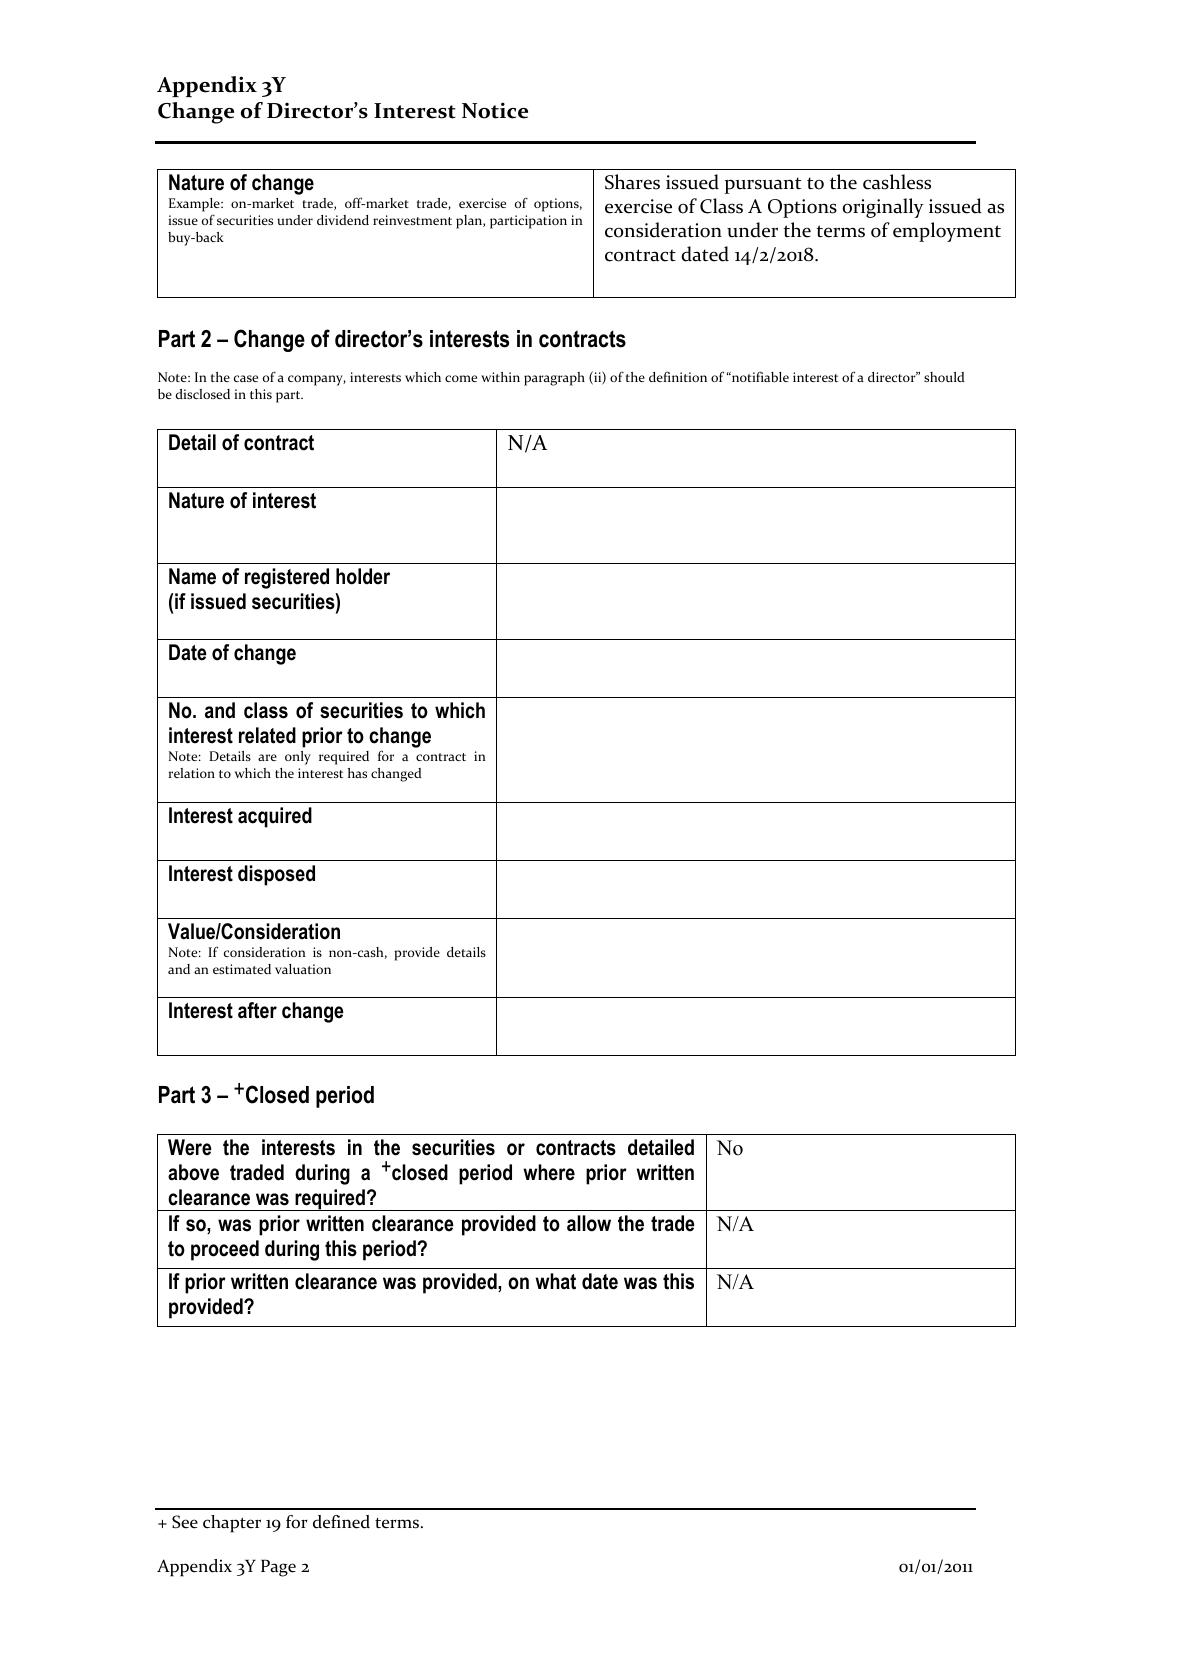  I want to click on chapter, so click(232, 1524).
